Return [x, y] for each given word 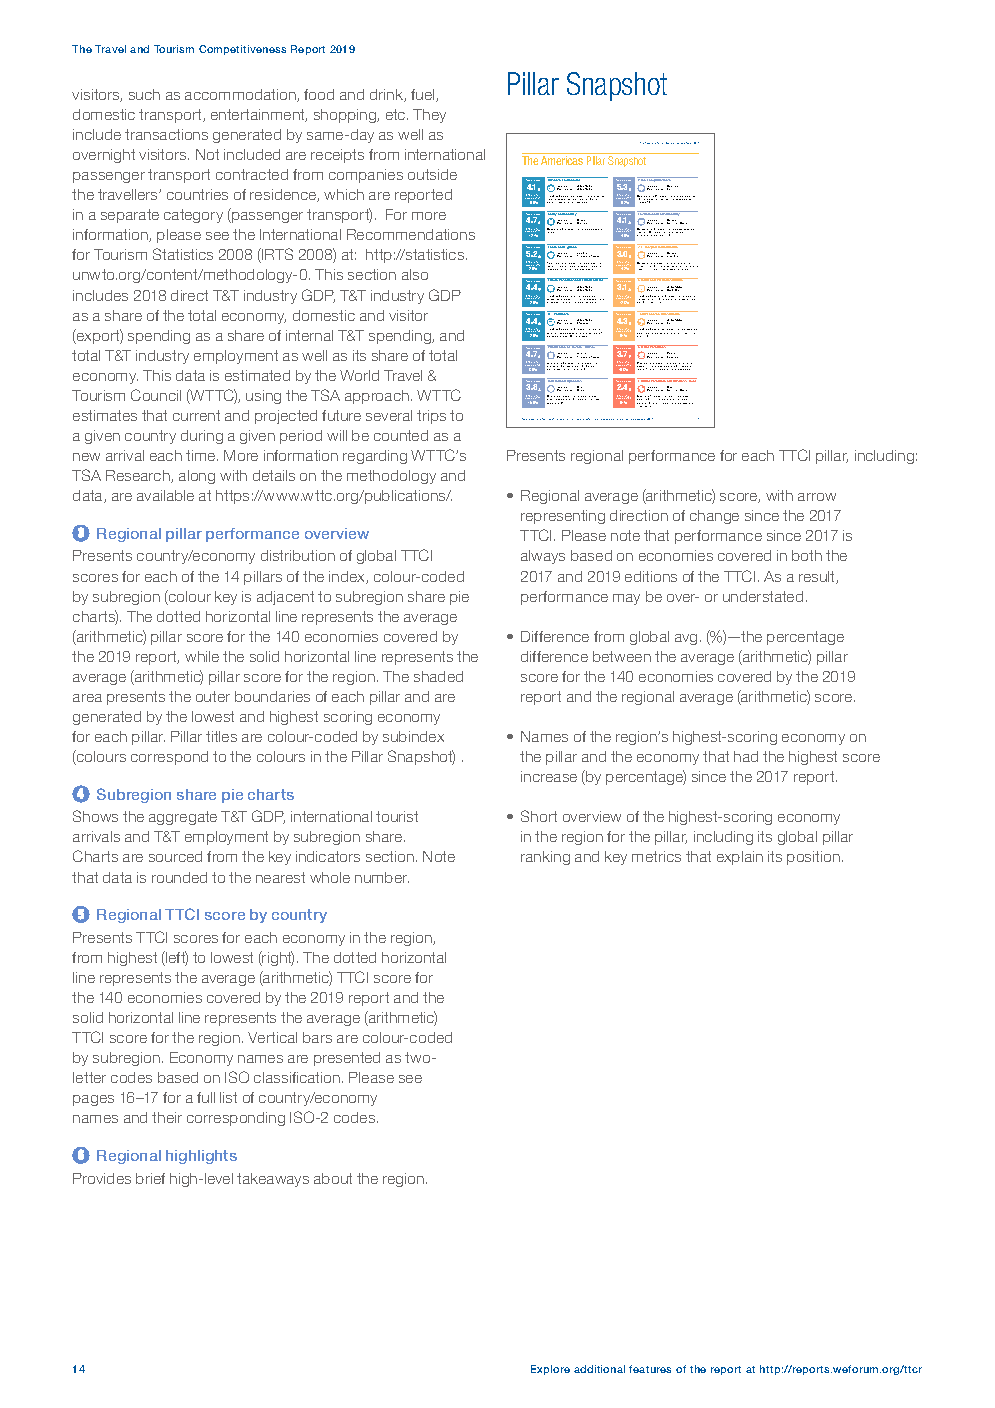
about [333, 1178]
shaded [438, 676]
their [167, 1117]
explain [740, 858]
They [429, 116]
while [202, 656]
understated [763, 596]
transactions [166, 134]
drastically [655, 199]
